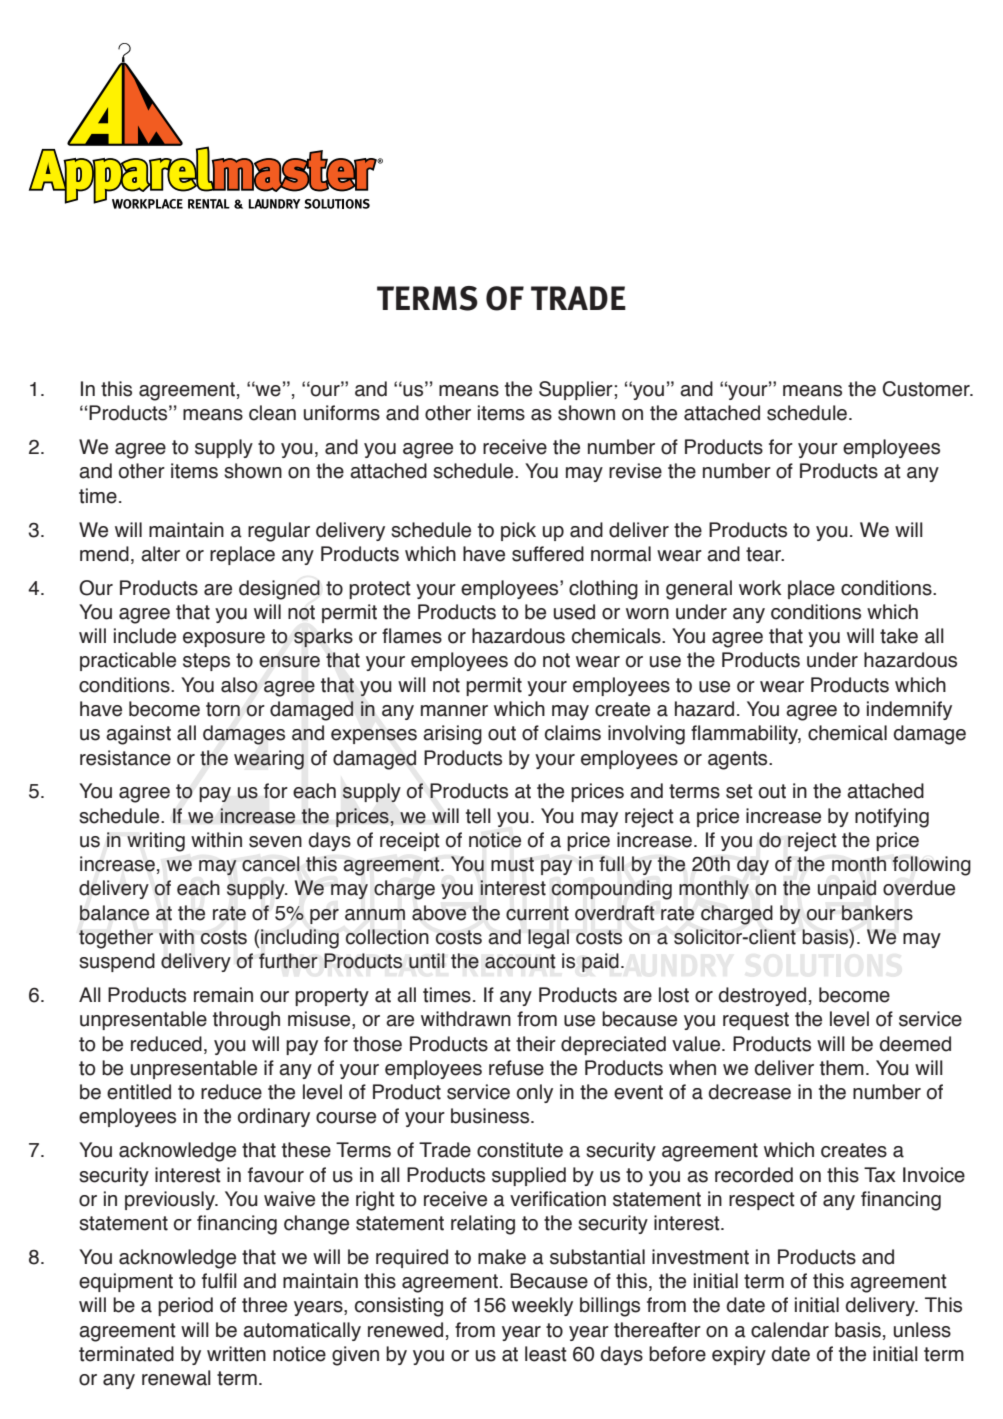  Describe the element at coordinates (577, 390) in the page. I see `Supplier` at that location.
